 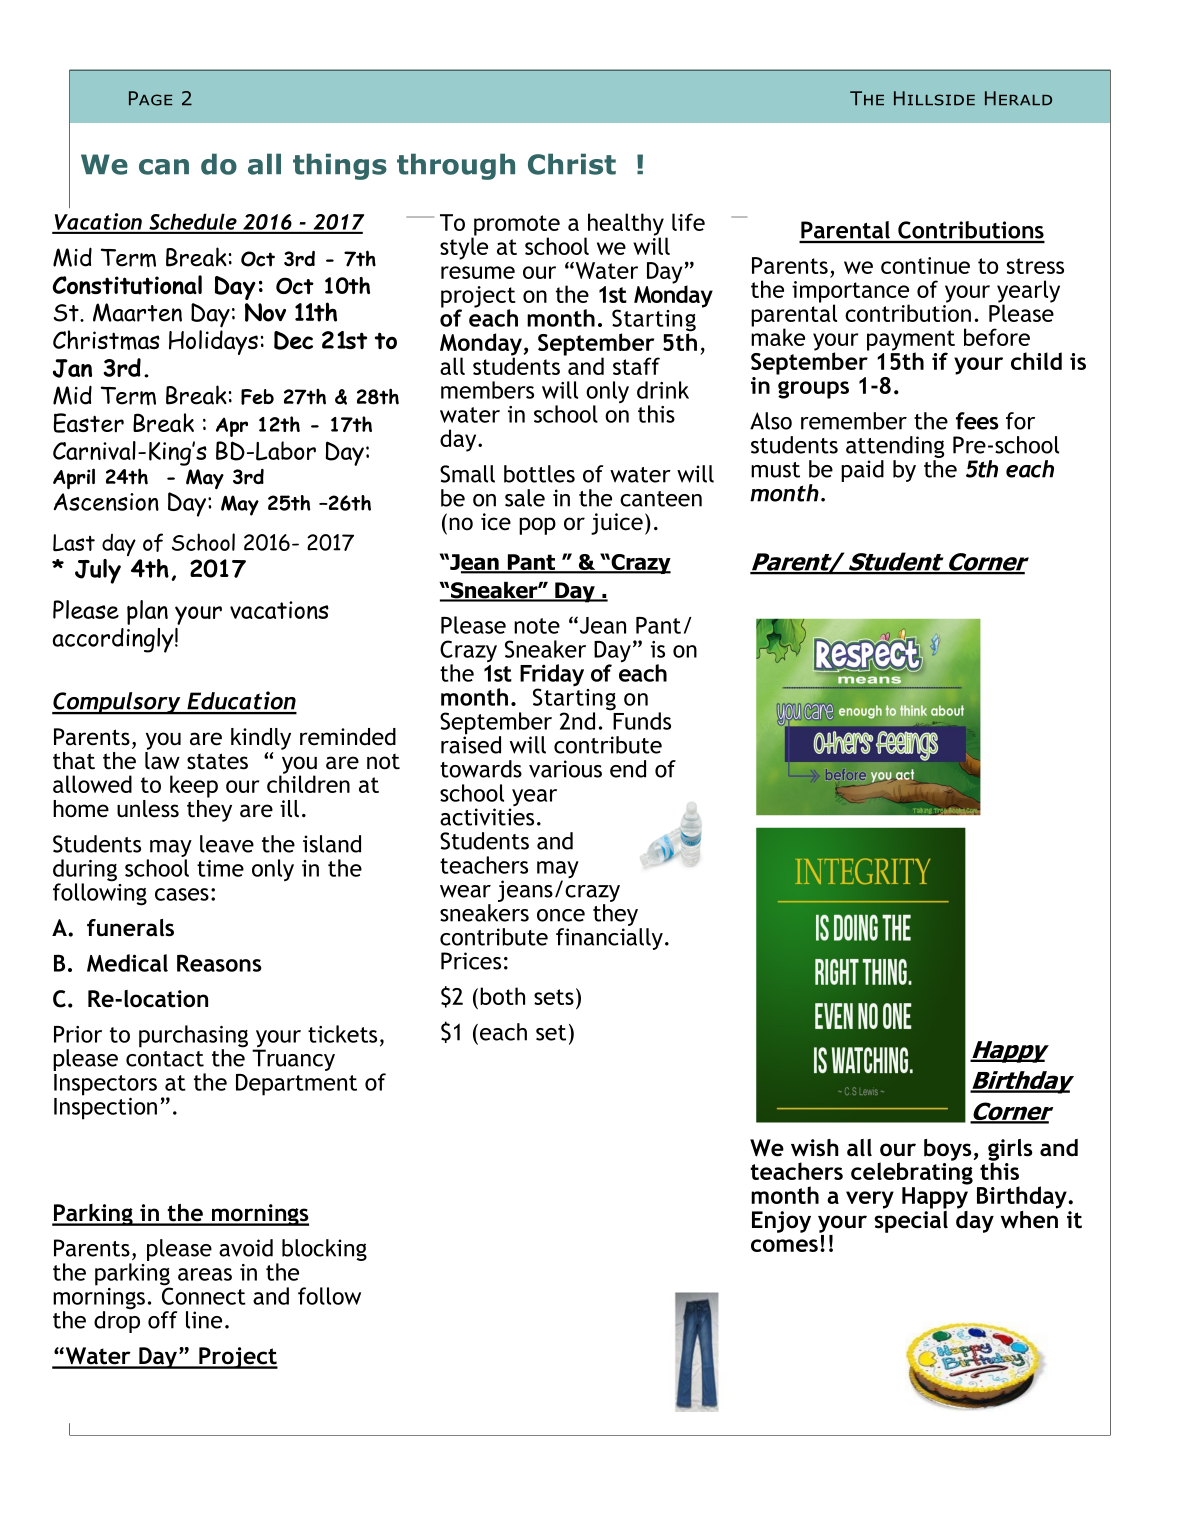 What do you see at coordinates (934, 98) in the document?
I see `Hillside` at bounding box center [934, 98].
